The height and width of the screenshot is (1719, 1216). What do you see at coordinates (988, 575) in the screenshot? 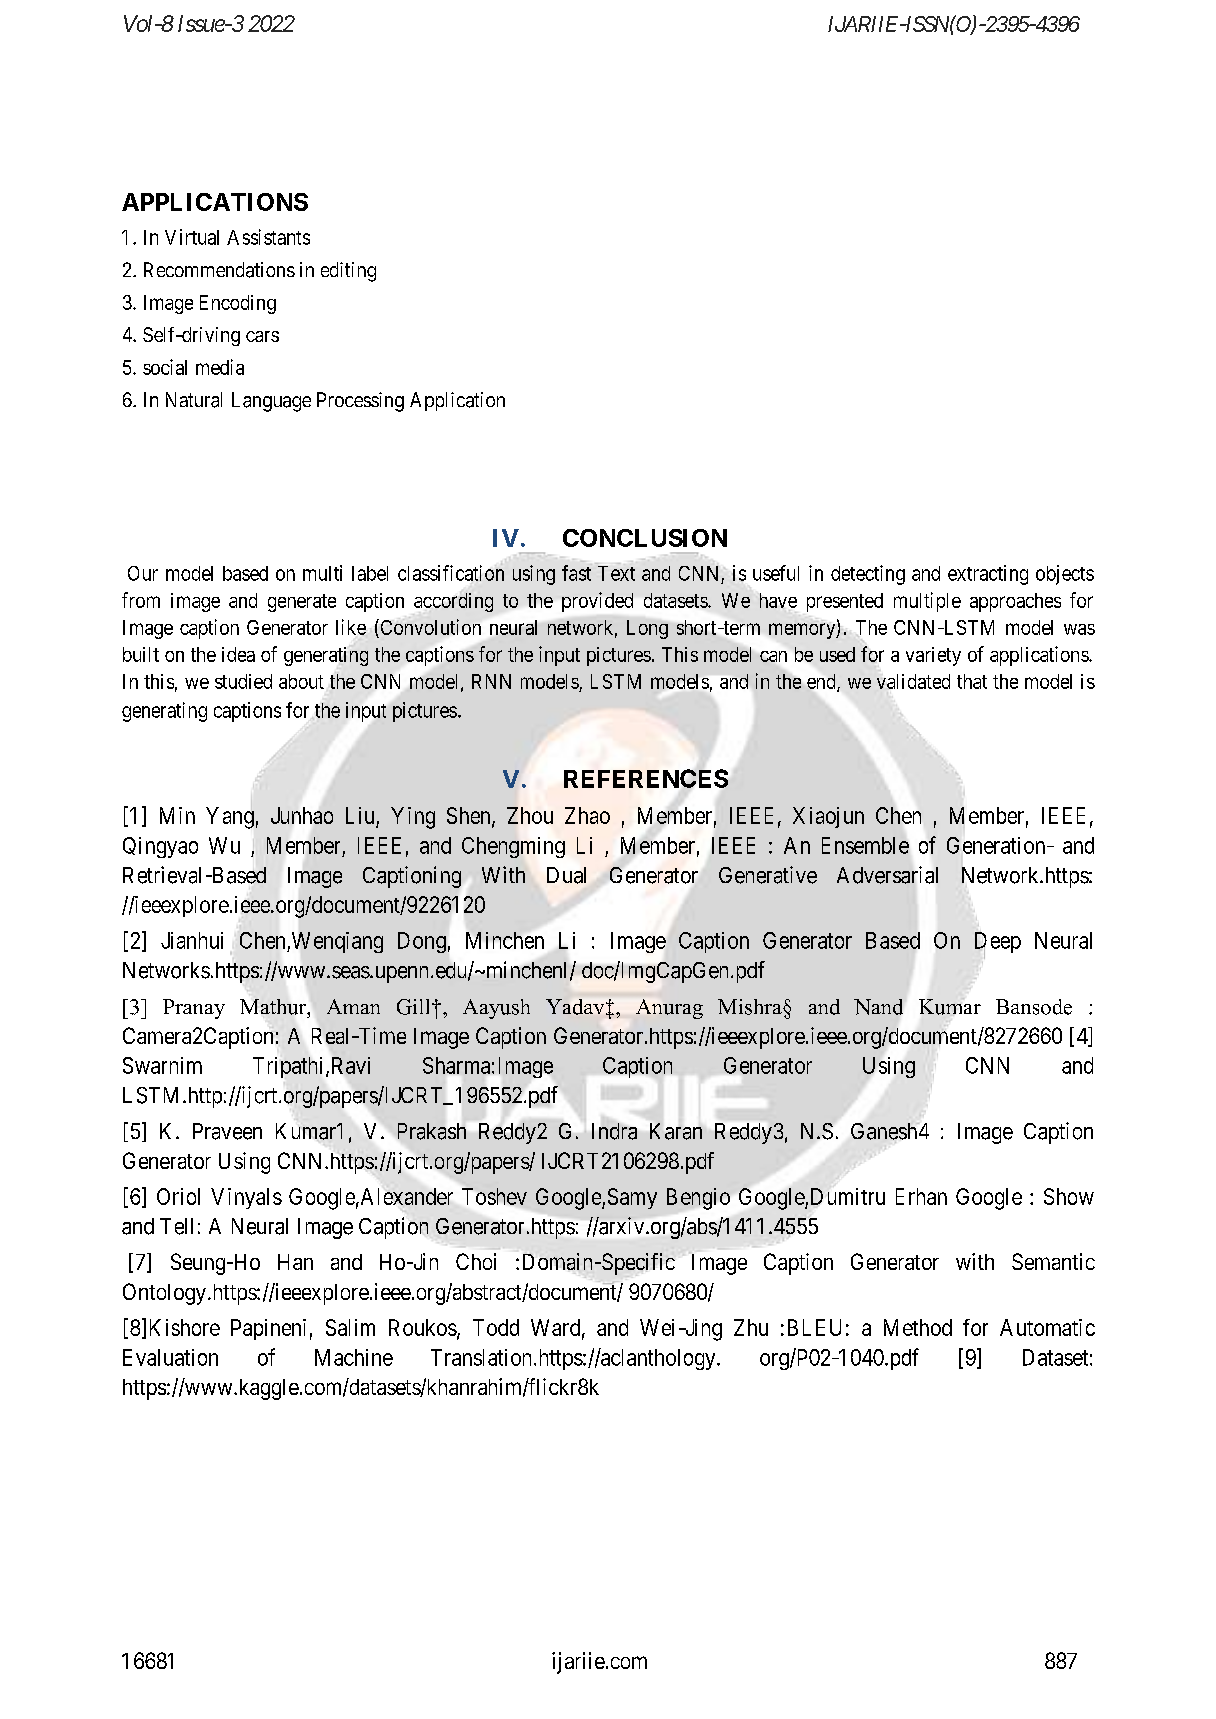
I see `extracting` at bounding box center [988, 575].
